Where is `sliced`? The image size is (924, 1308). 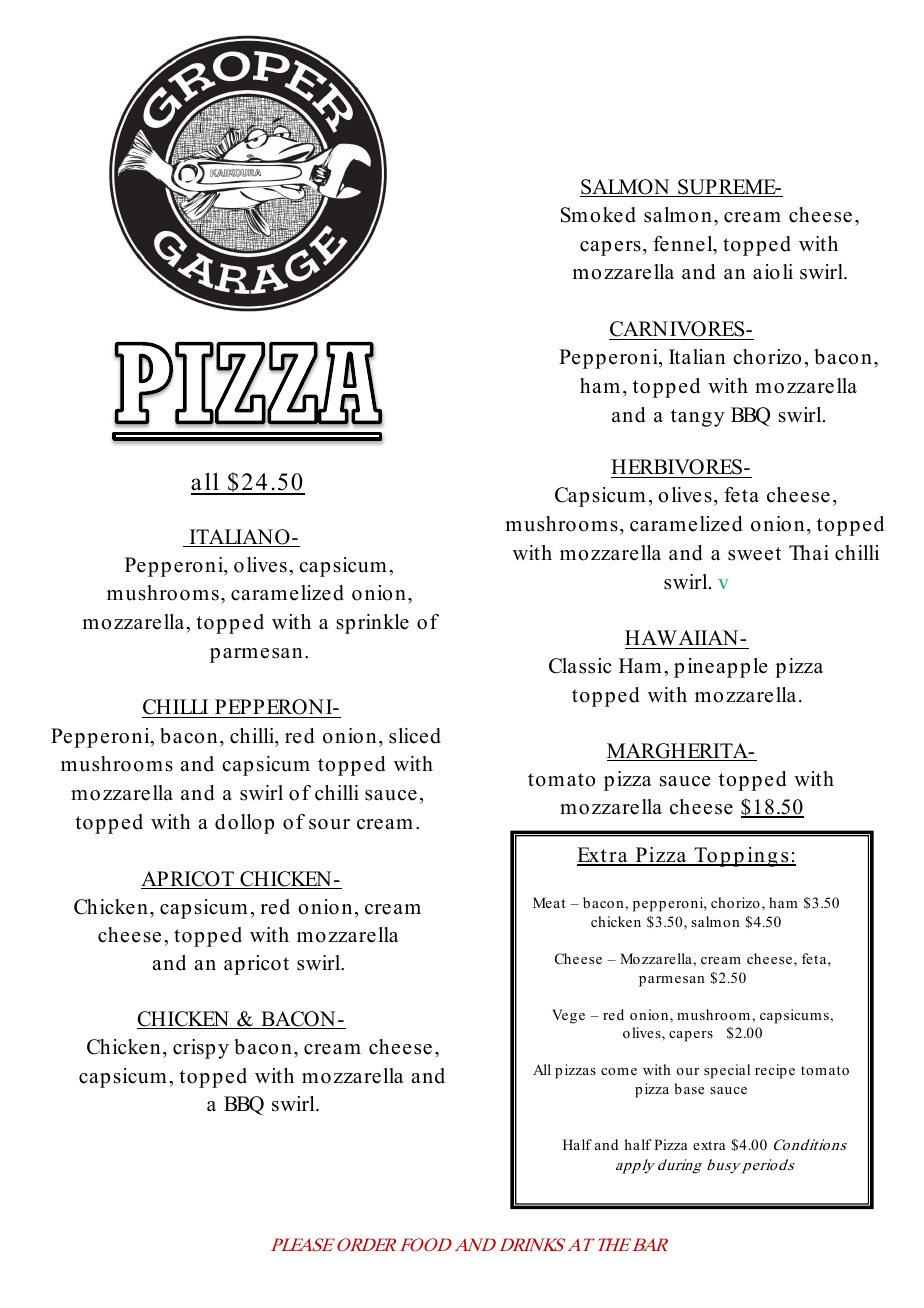 sliced is located at coordinates (415, 736).
